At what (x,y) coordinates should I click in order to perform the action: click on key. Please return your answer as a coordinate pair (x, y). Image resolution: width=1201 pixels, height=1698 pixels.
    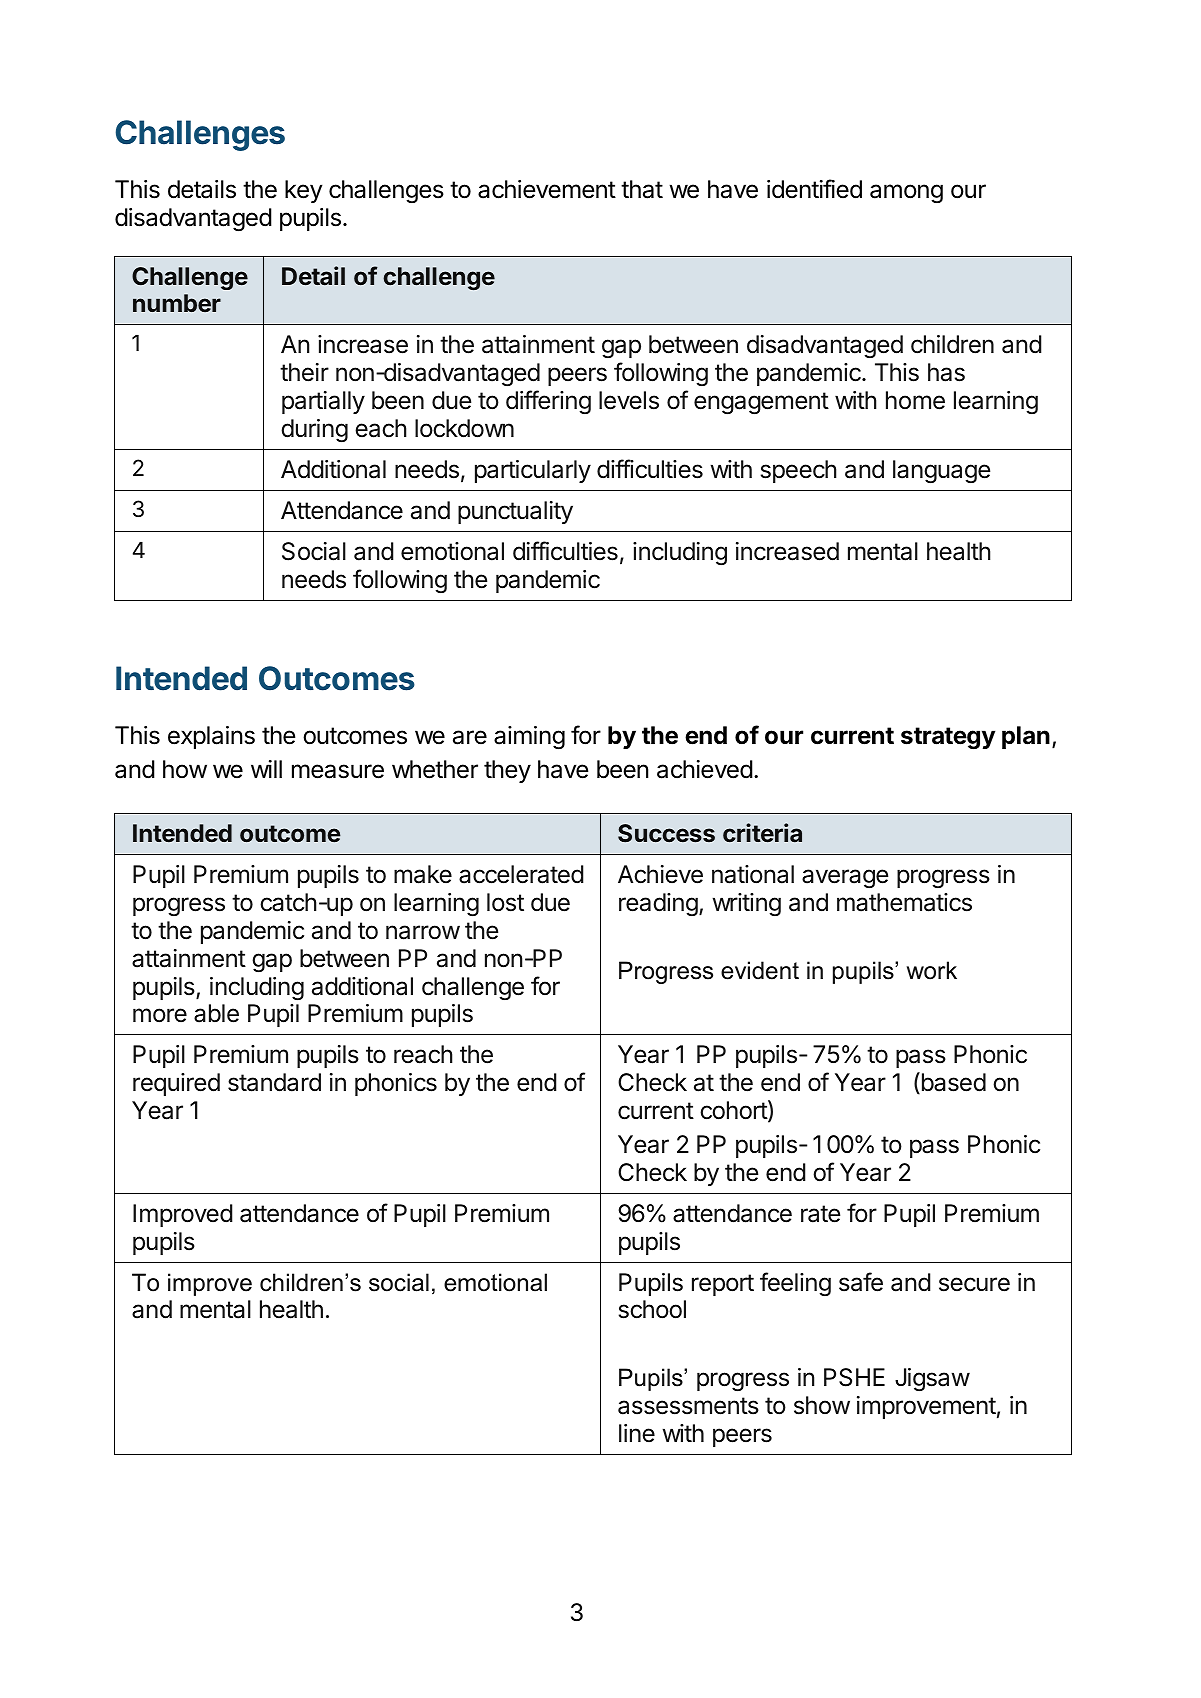
    Looking at the image, I should click on (303, 191).
